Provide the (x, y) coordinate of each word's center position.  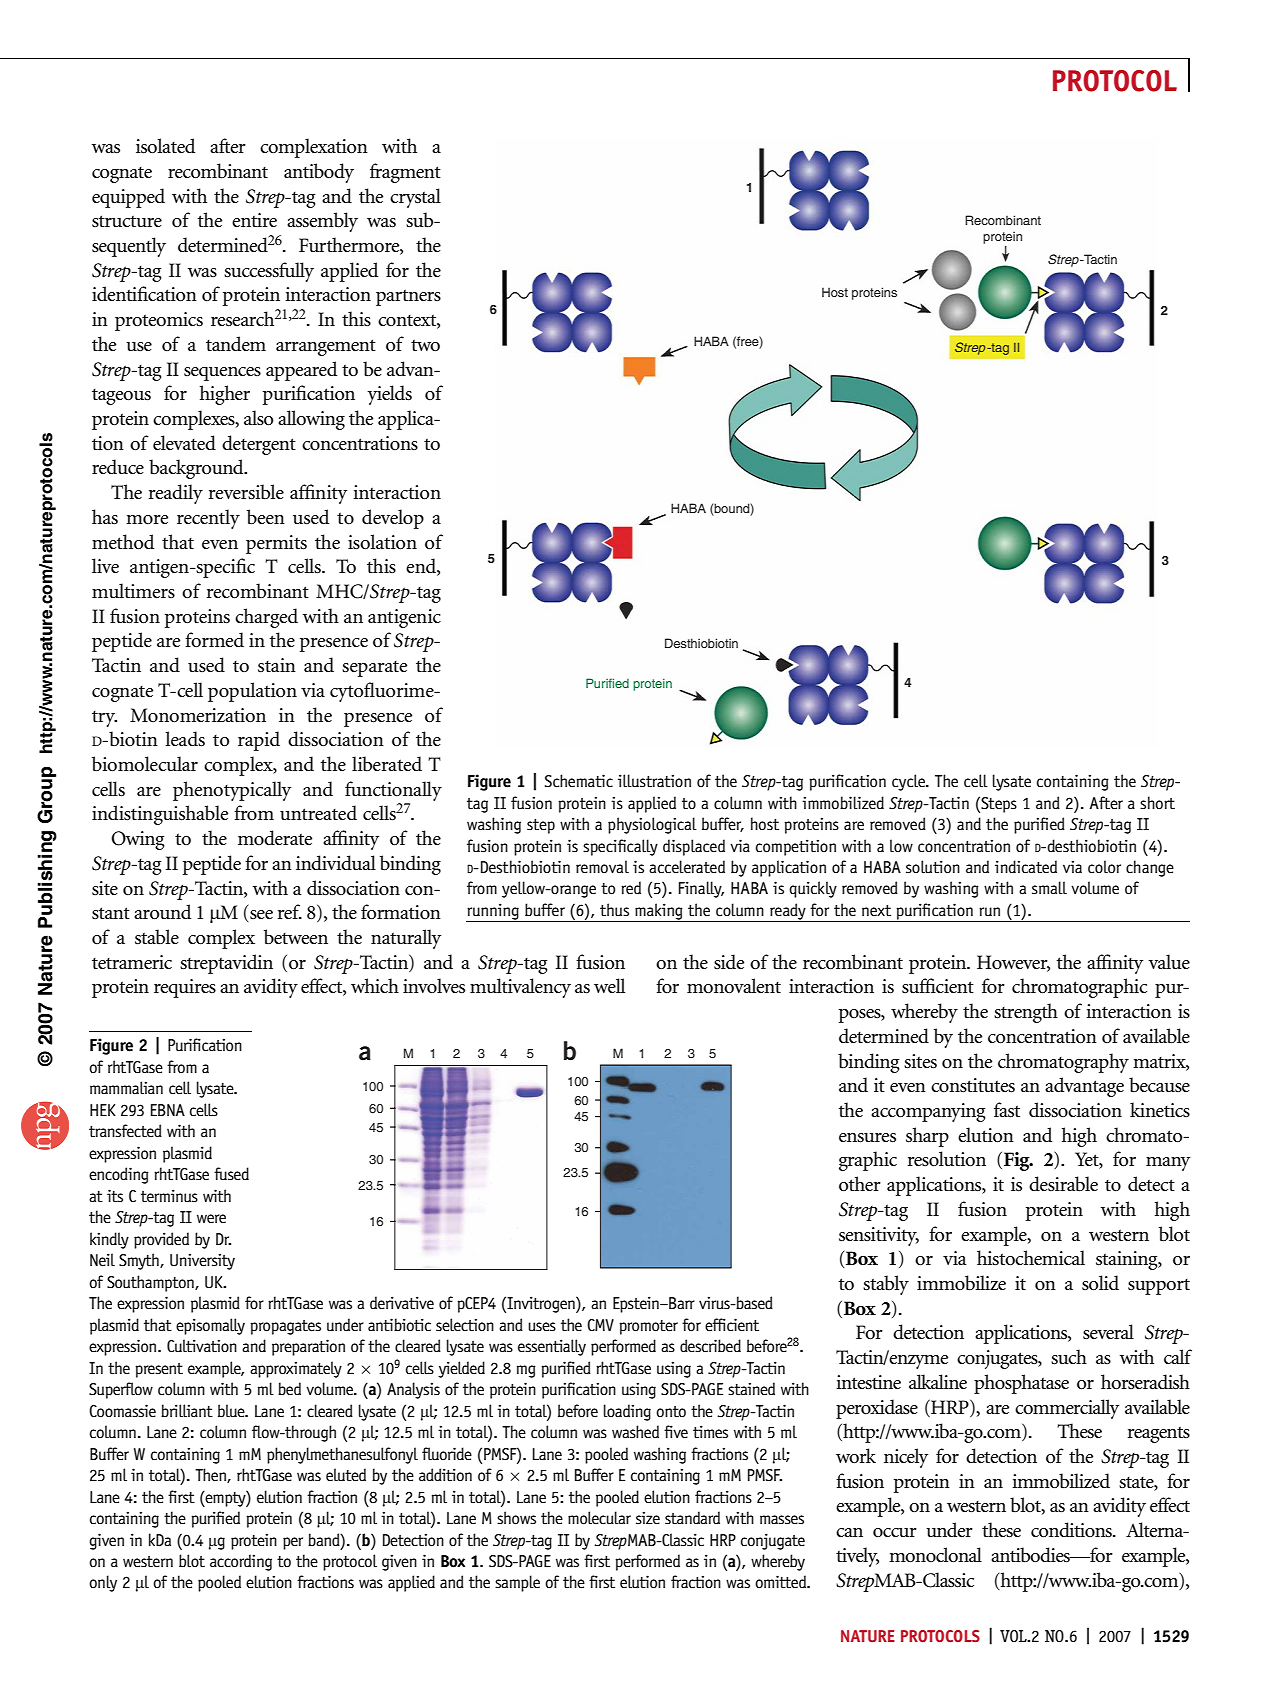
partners (408, 297)
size (648, 1518)
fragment (405, 173)
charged (266, 618)
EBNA (168, 1110)
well (609, 985)
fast (1007, 1110)
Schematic (579, 781)
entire (254, 220)
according (241, 1562)
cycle (910, 782)
